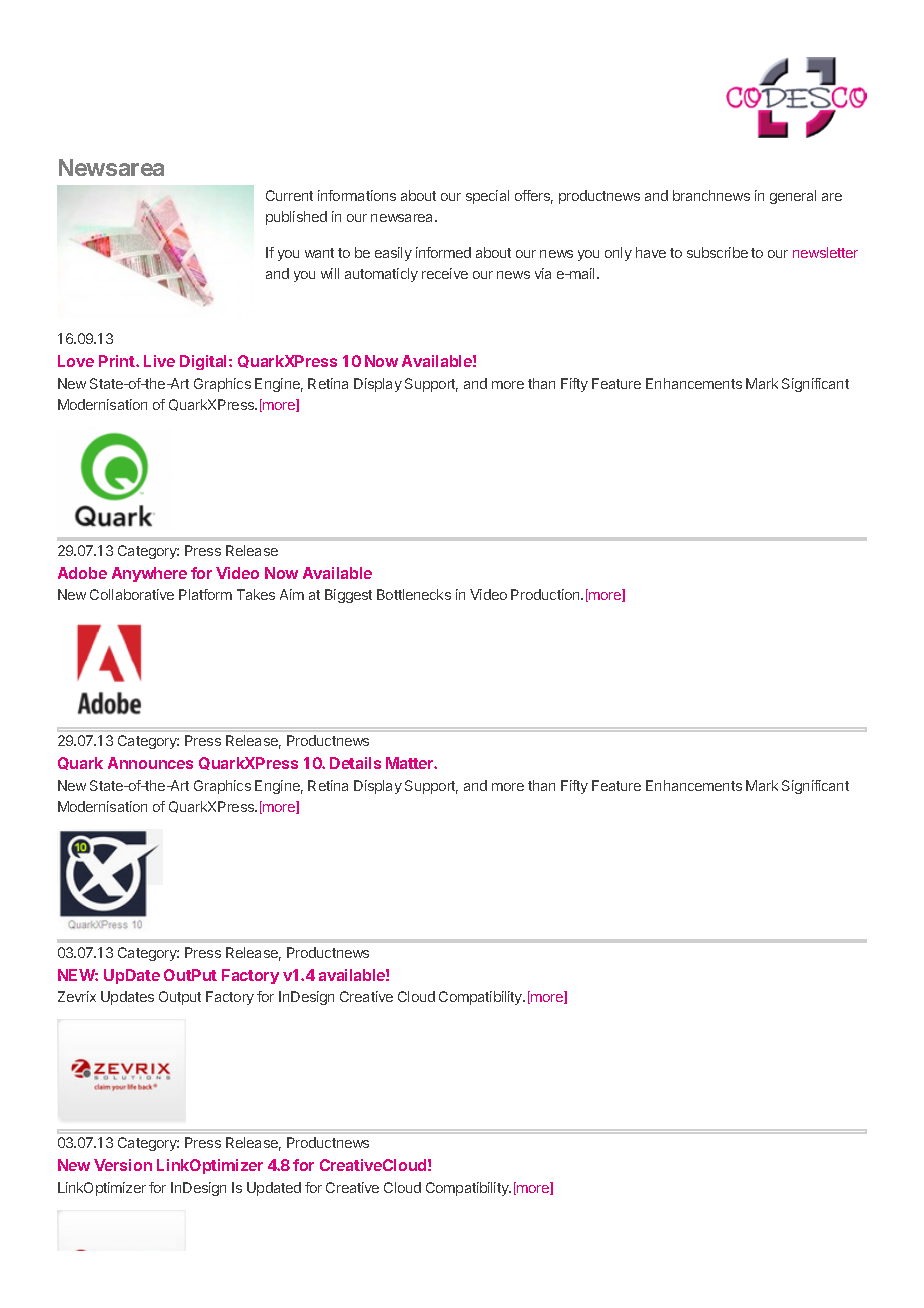 This document has width=924, height=1308. Describe the element at coordinates (717, 252) in the document. I see `subscribe` at that location.
